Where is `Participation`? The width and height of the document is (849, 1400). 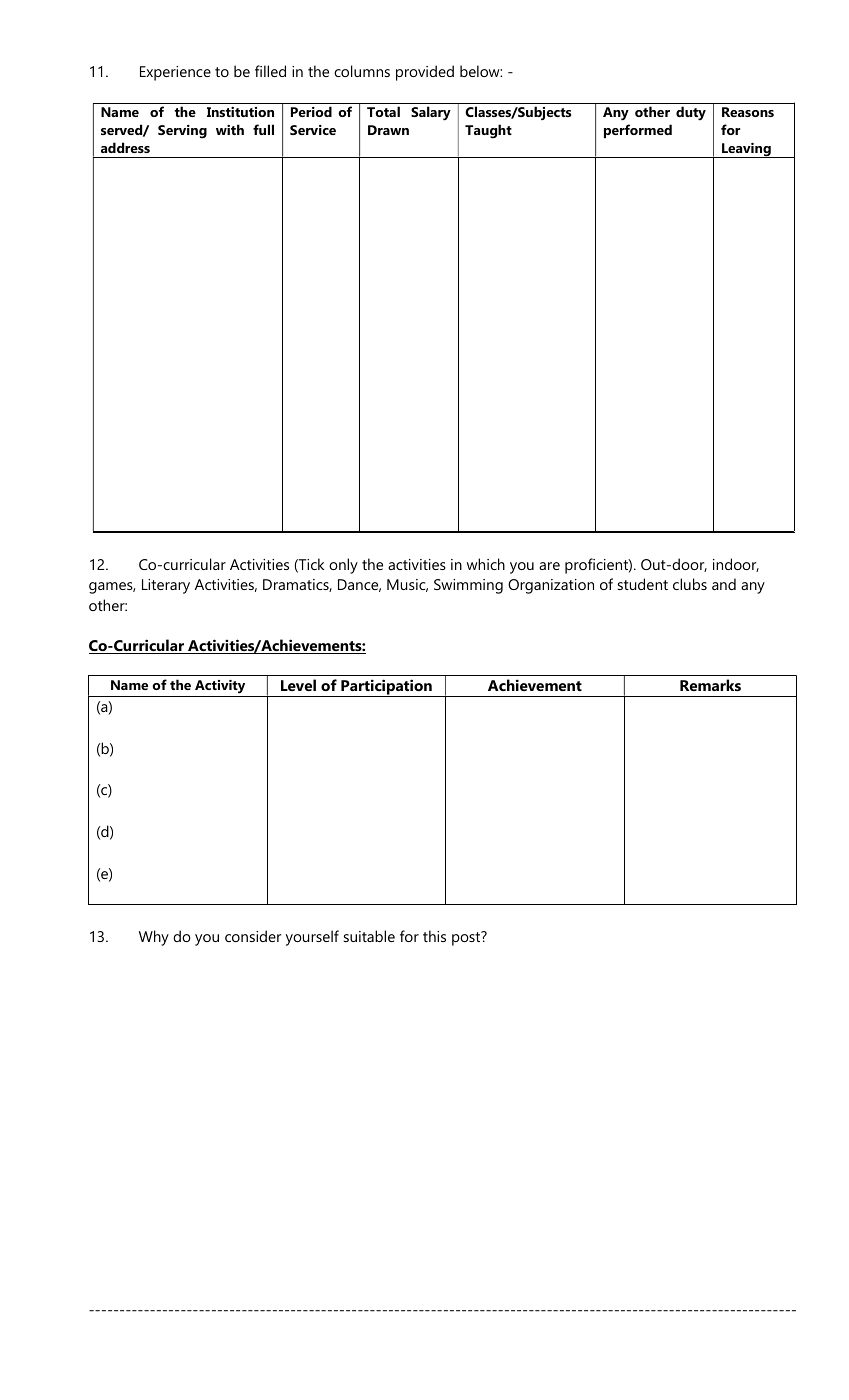
Participation is located at coordinates (386, 688).
